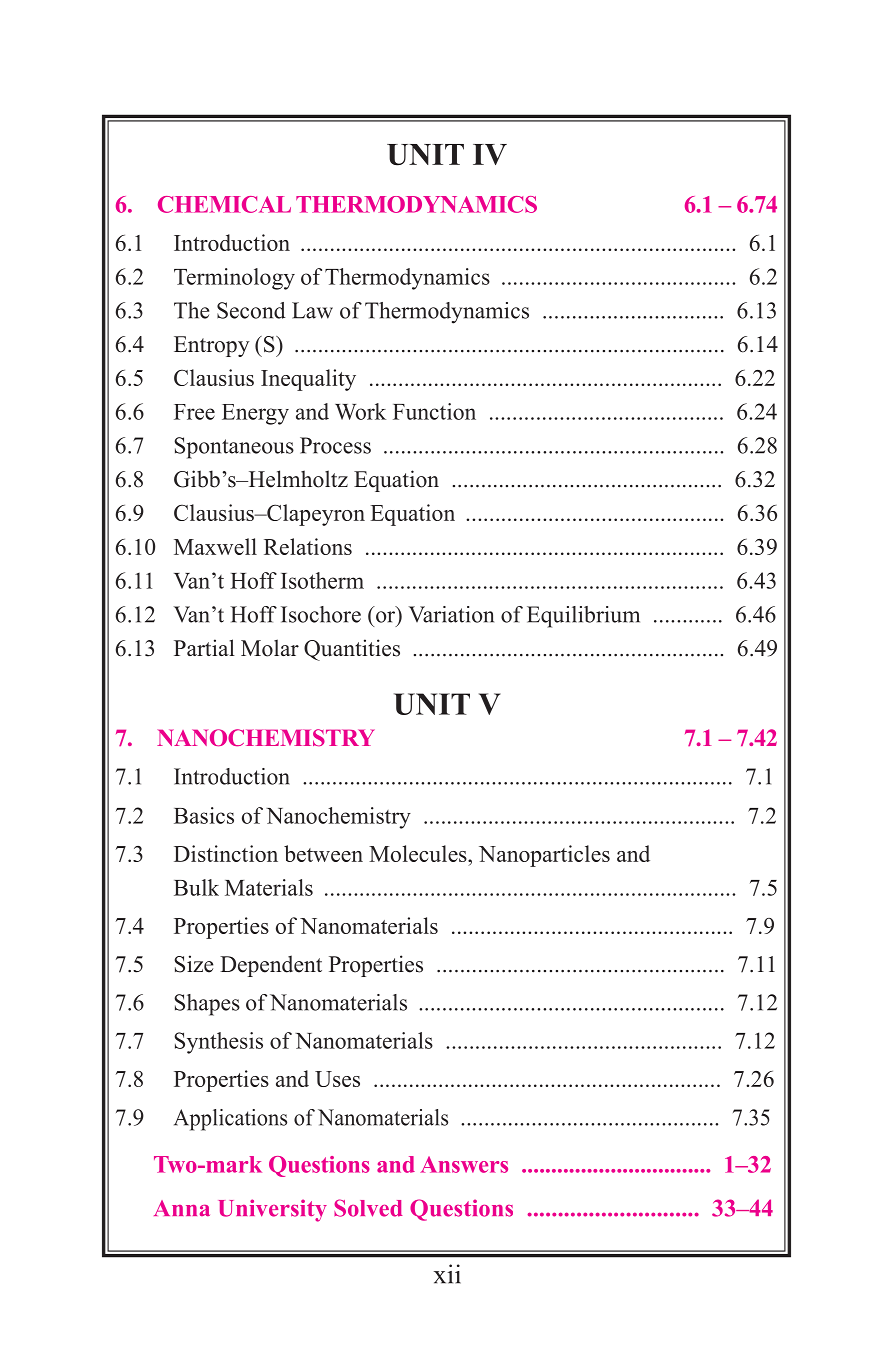 This screenshot has width=893, height=1372. Describe the element at coordinates (447, 1274) in the screenshot. I see `xii` at that location.
